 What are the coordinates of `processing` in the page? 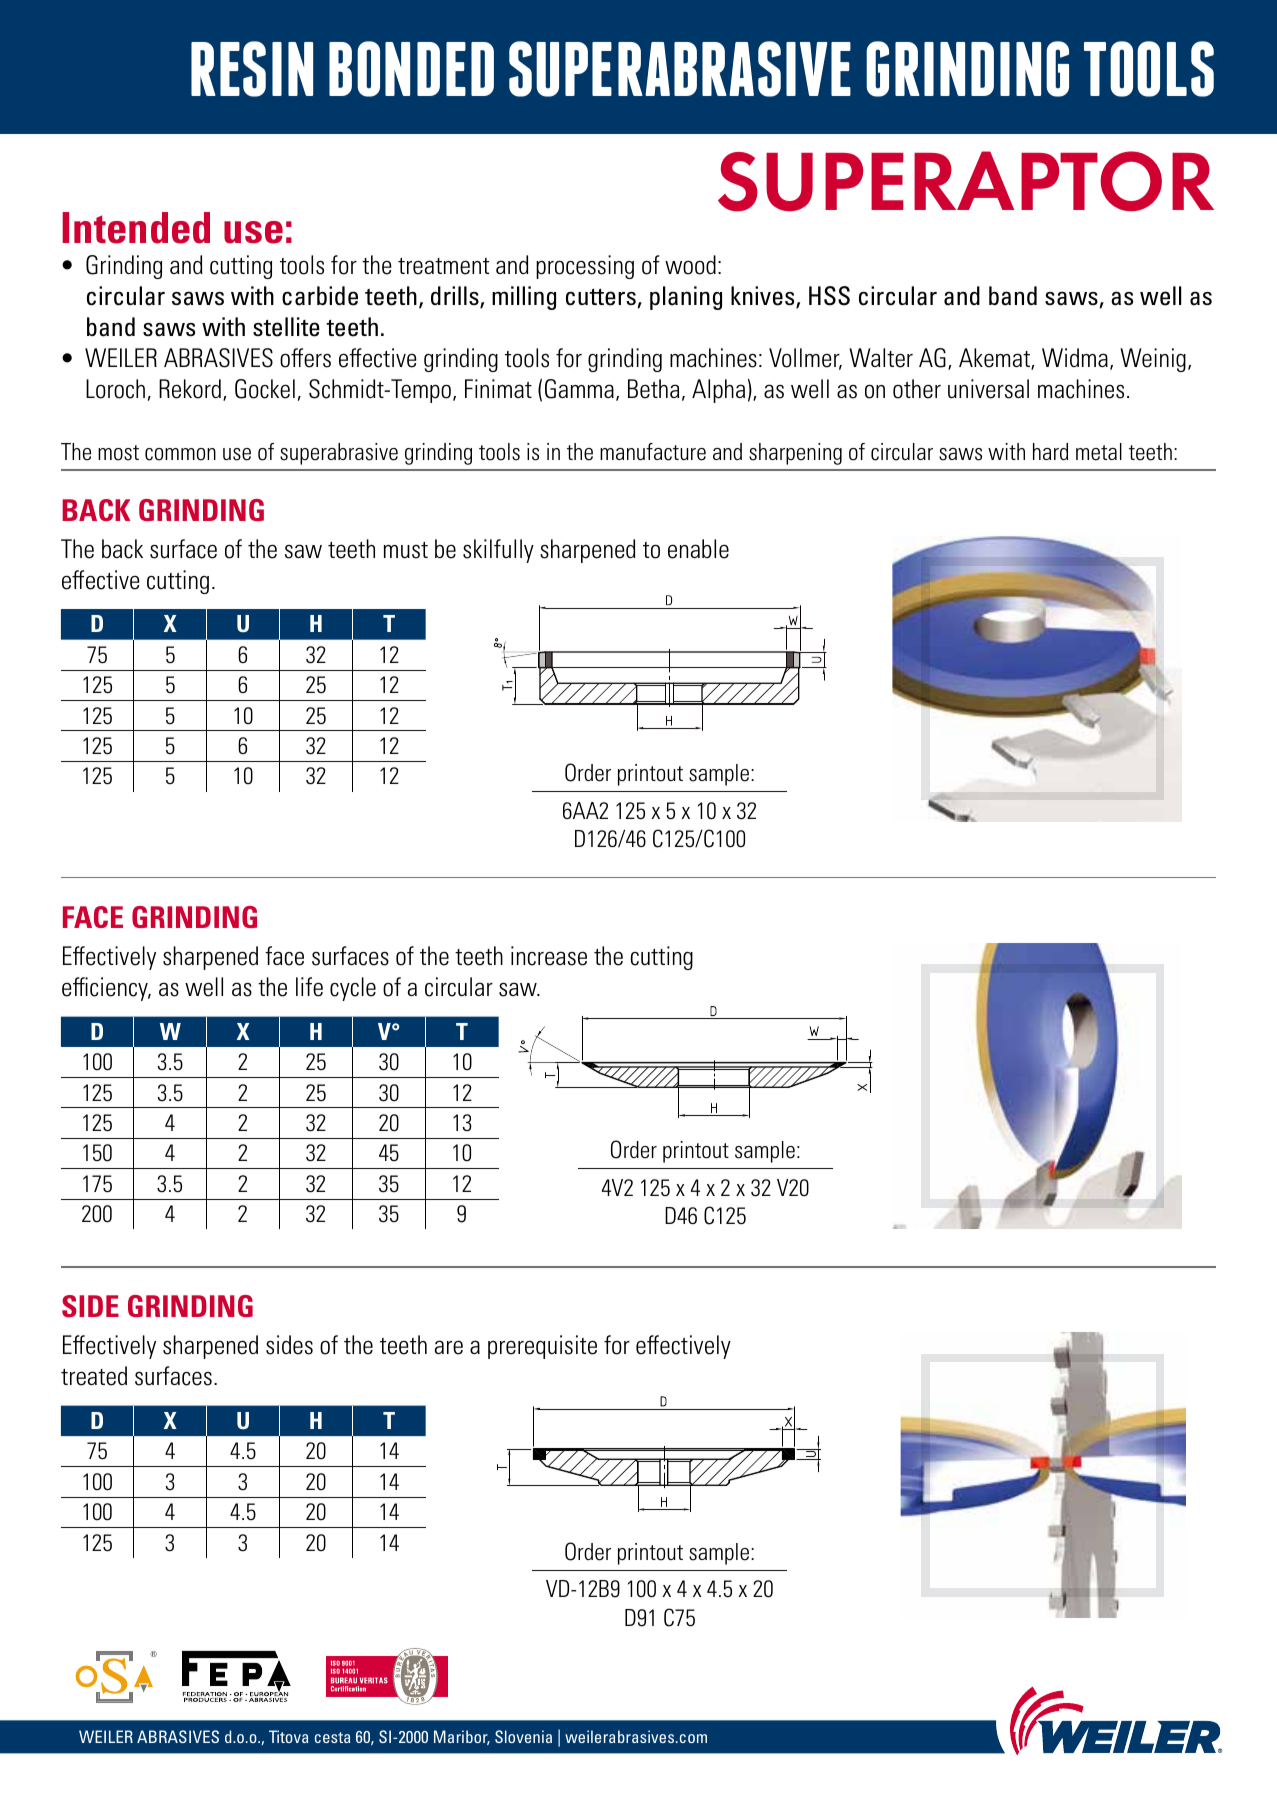 It's located at (585, 267).
